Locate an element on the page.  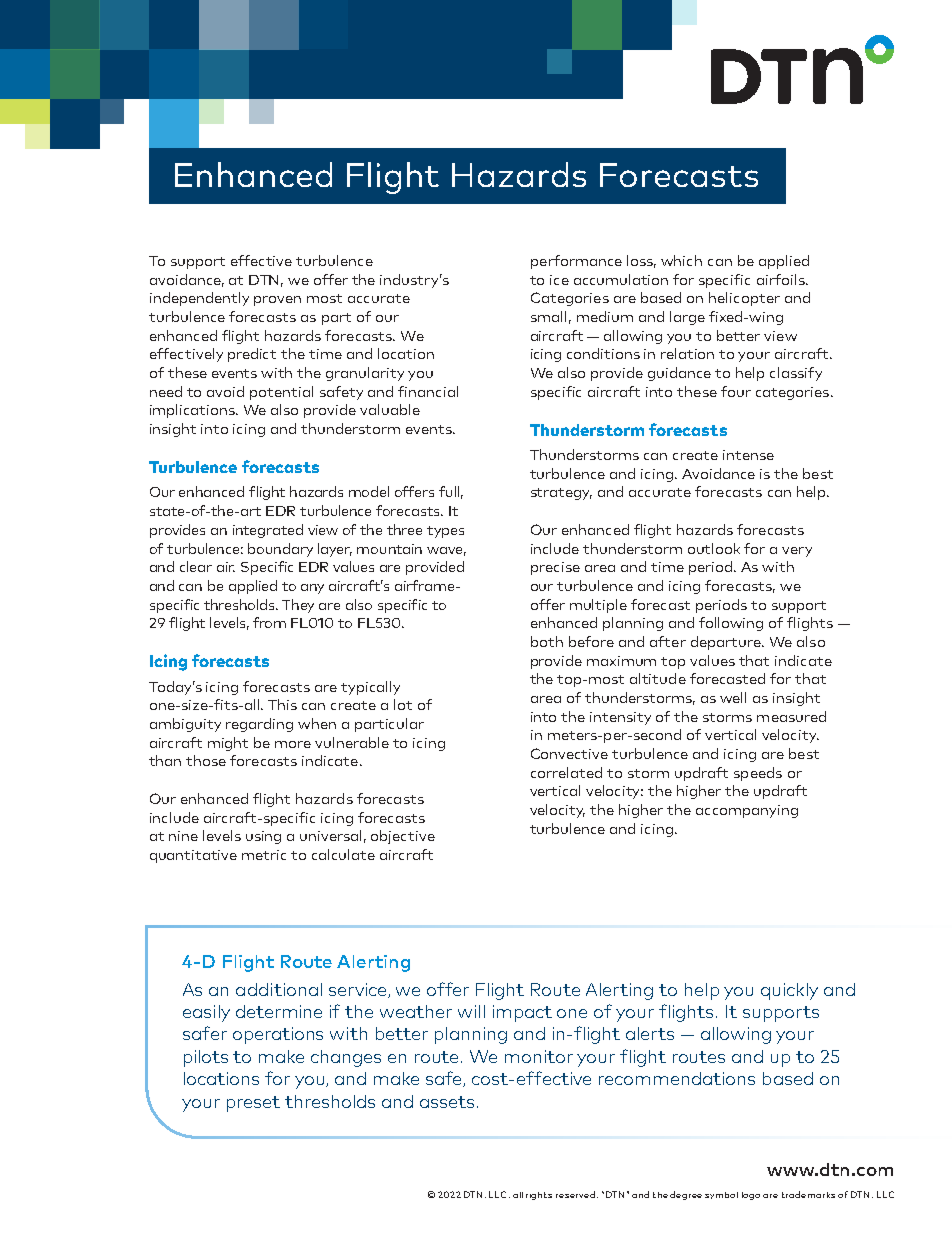
well is located at coordinates (733, 697).
